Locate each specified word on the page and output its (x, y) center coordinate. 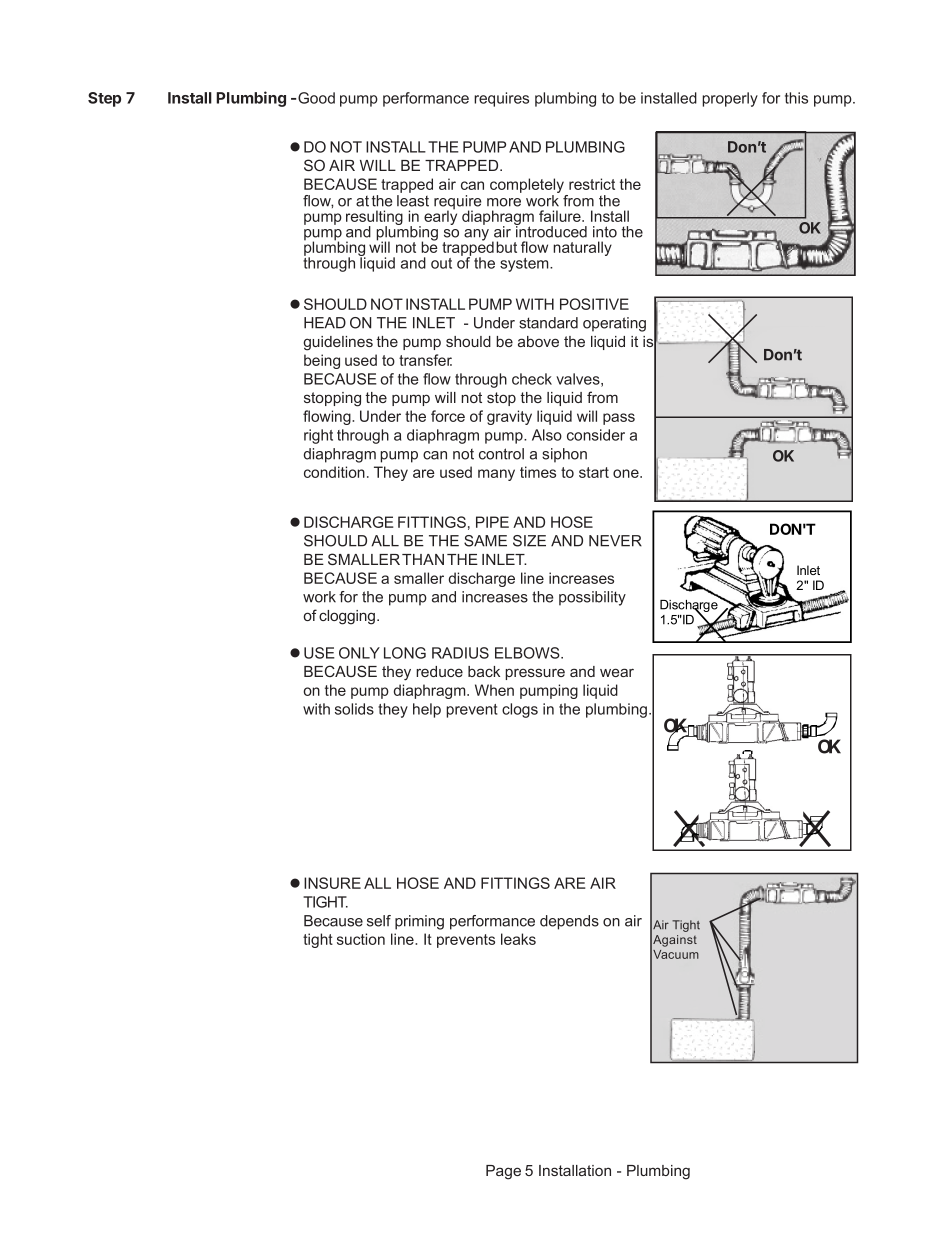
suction (361, 939)
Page (503, 1172)
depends (569, 922)
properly (730, 99)
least (413, 199)
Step (104, 99)
